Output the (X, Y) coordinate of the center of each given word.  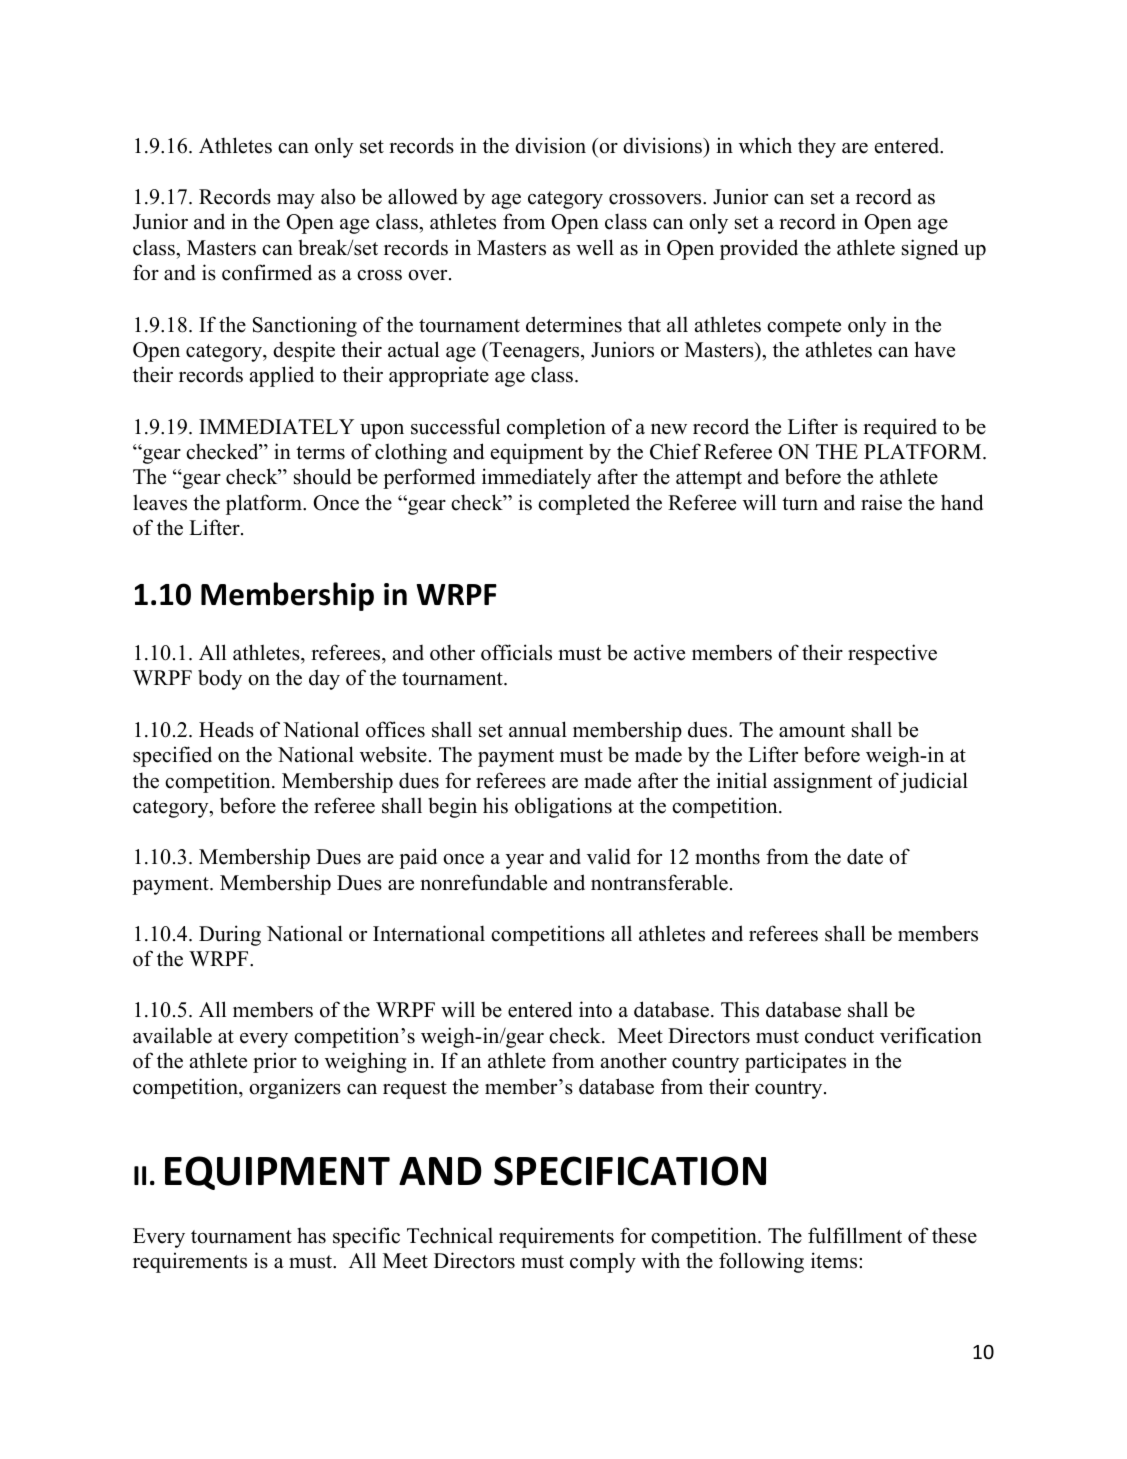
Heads (226, 729)
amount (812, 731)
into (595, 1009)
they (817, 147)
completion (556, 428)
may (296, 201)
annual (538, 729)
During (230, 935)
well (595, 247)
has (311, 1235)
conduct (839, 1035)
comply (603, 1262)
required (900, 428)
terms (320, 453)
